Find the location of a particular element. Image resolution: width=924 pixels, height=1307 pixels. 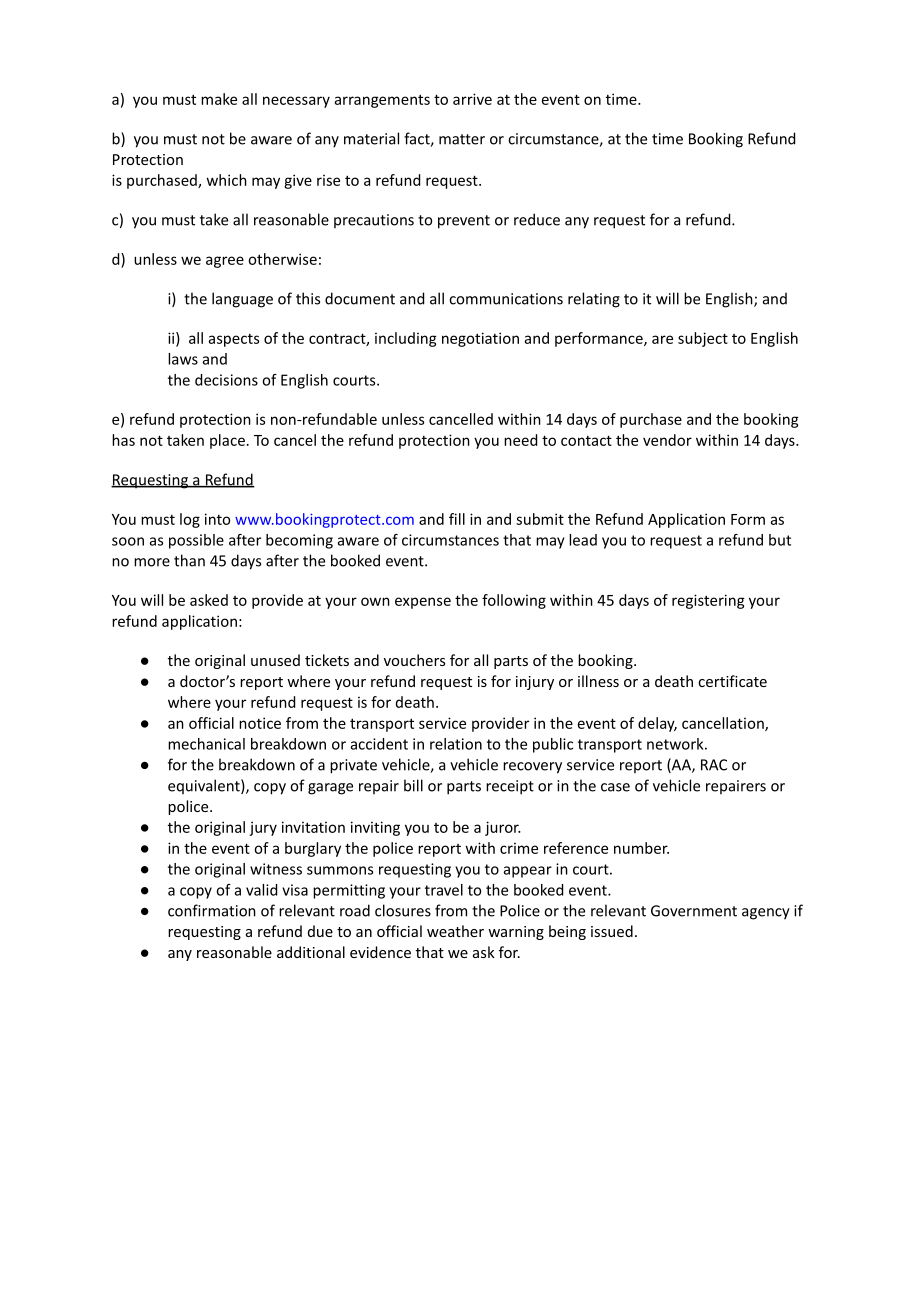

expense is located at coordinates (423, 603).
